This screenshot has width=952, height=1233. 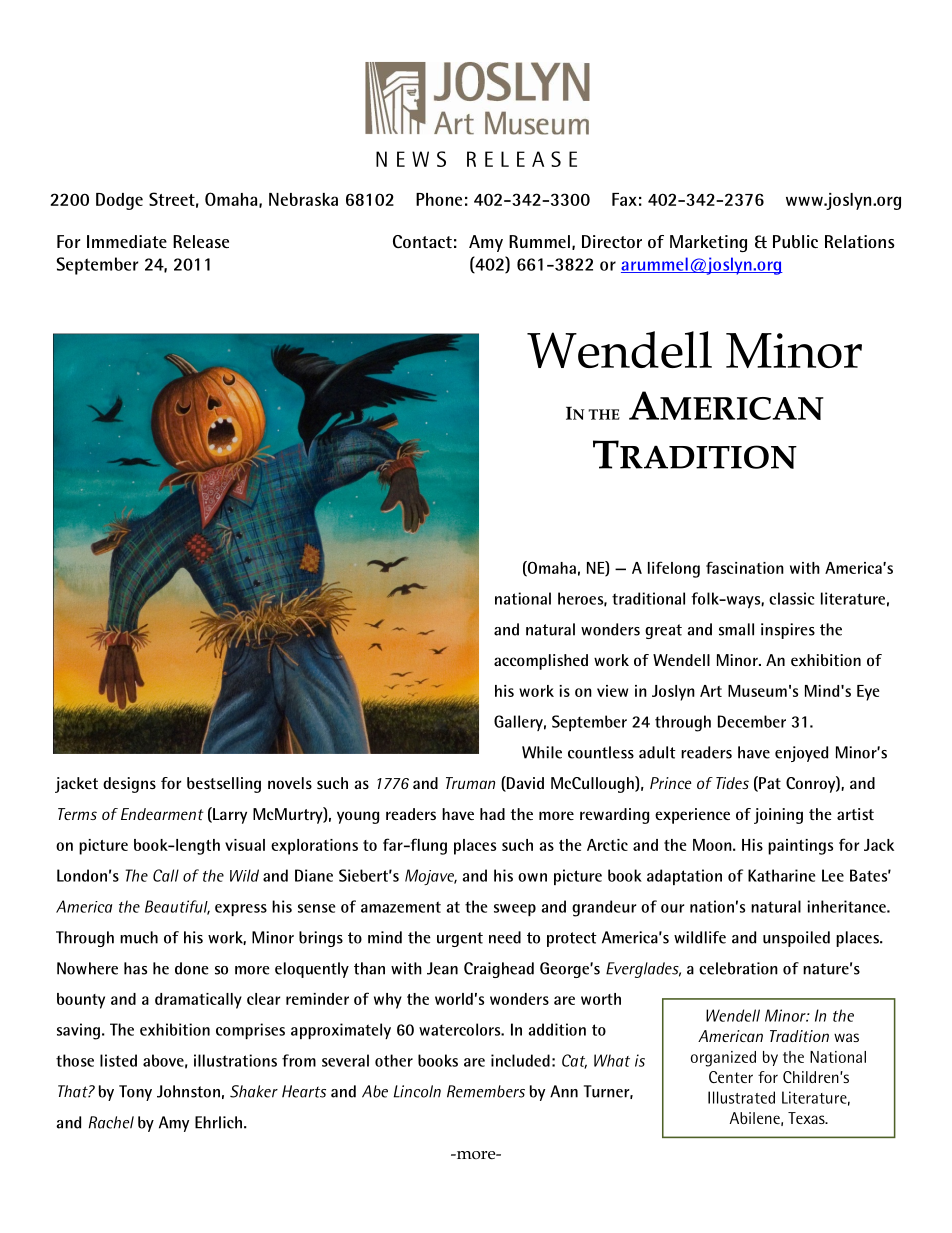 I want to click on Public, so click(x=795, y=241).
